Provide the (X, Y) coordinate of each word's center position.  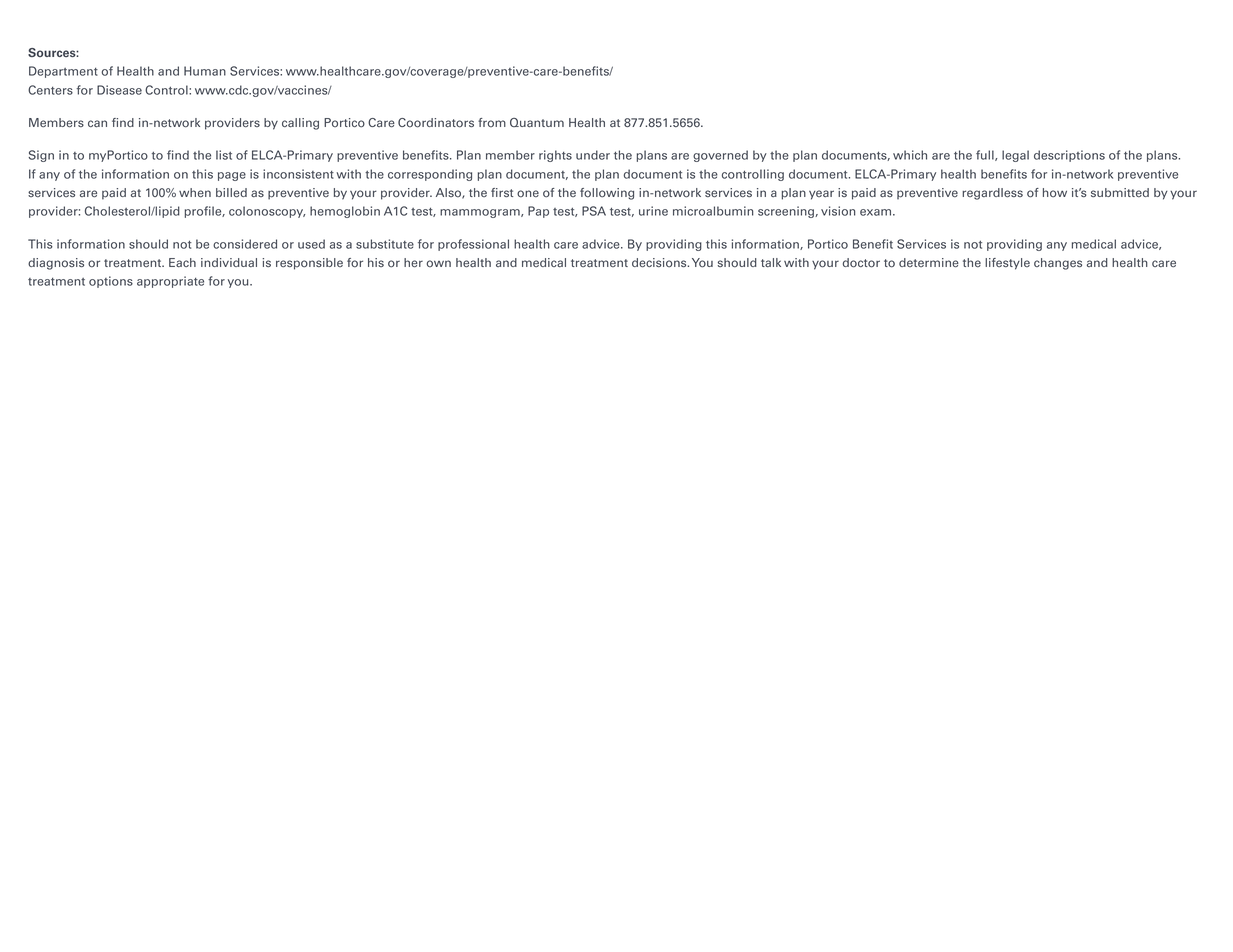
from (492, 122)
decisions (660, 263)
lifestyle (1007, 264)
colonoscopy (267, 212)
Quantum (537, 123)
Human (205, 71)
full (986, 155)
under (593, 155)
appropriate (170, 282)
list (224, 155)
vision (838, 211)
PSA (594, 211)
